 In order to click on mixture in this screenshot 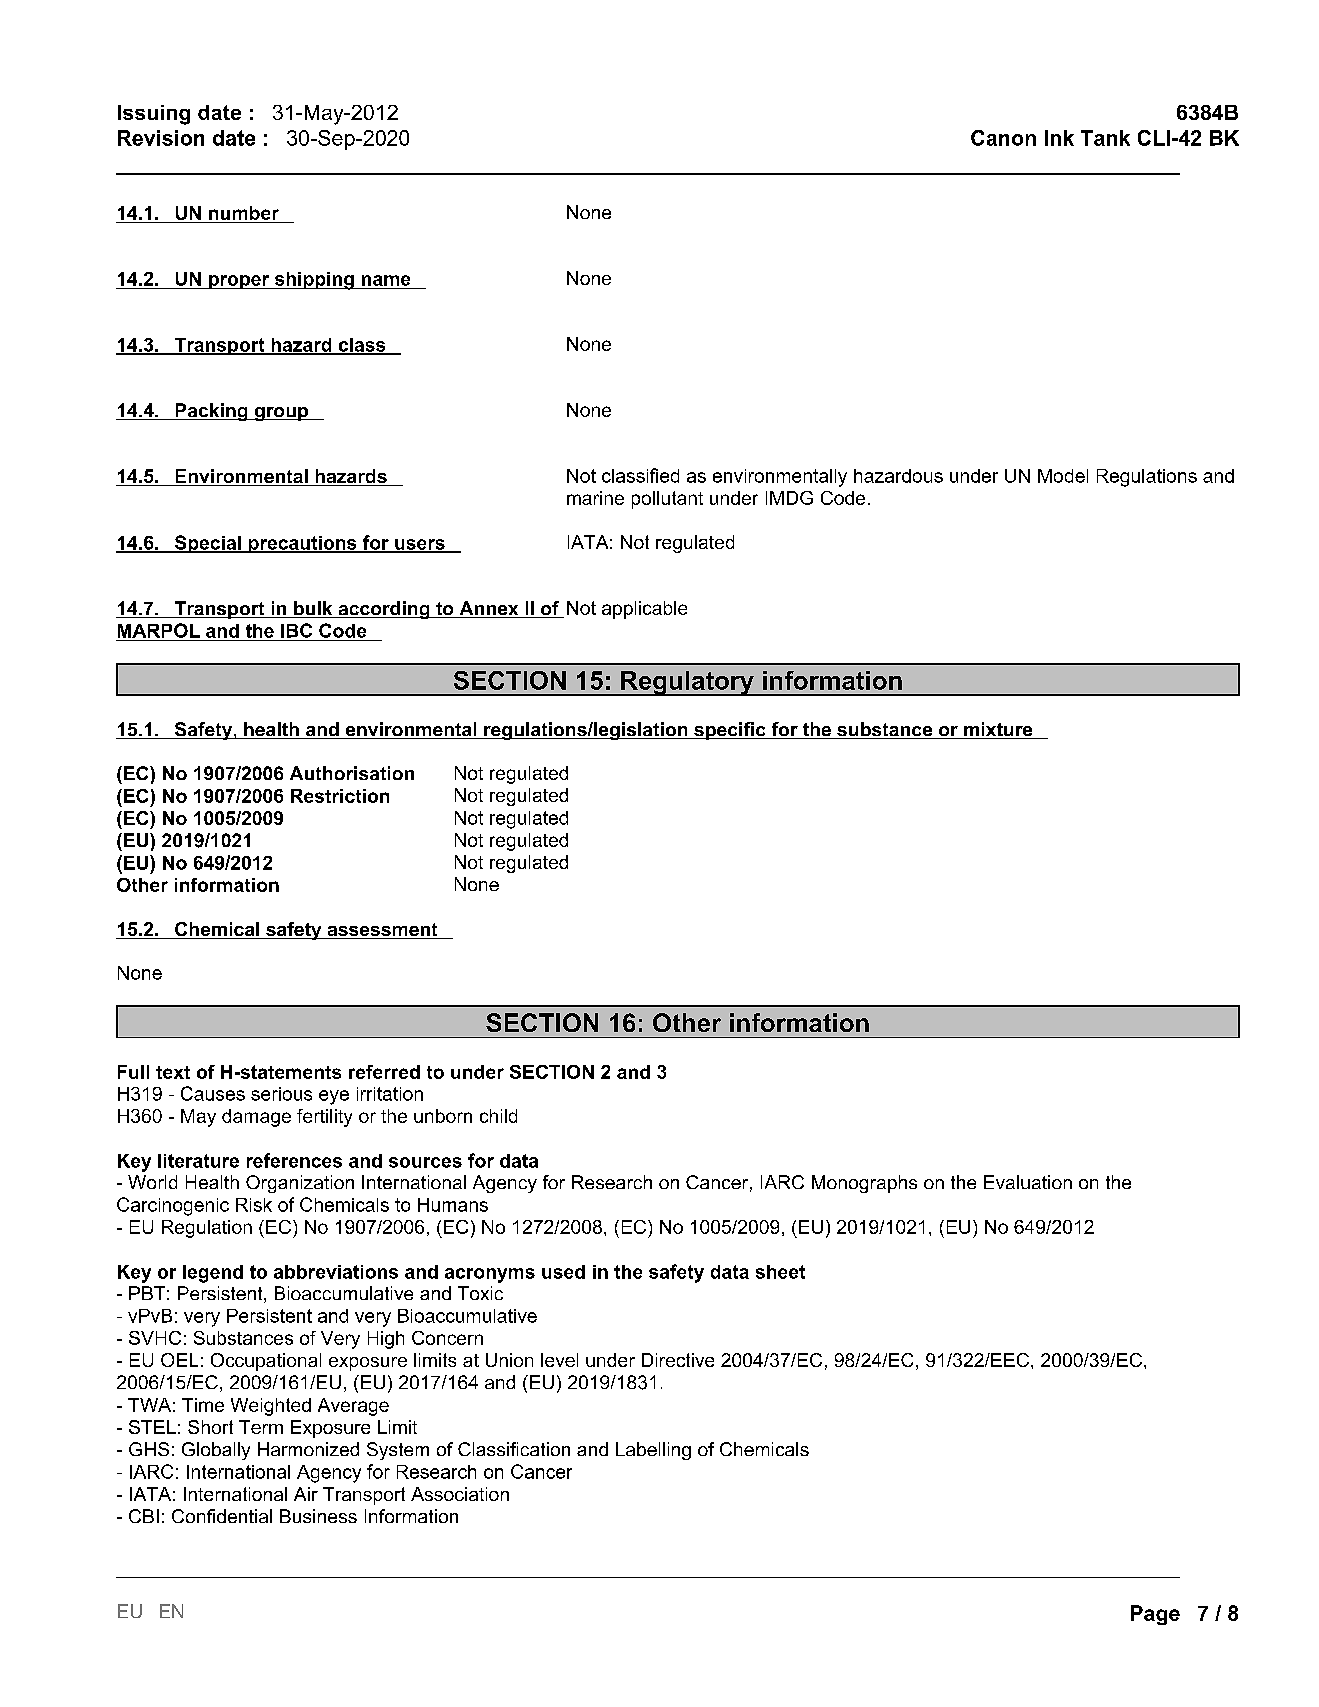, I will do `click(998, 730)`.
